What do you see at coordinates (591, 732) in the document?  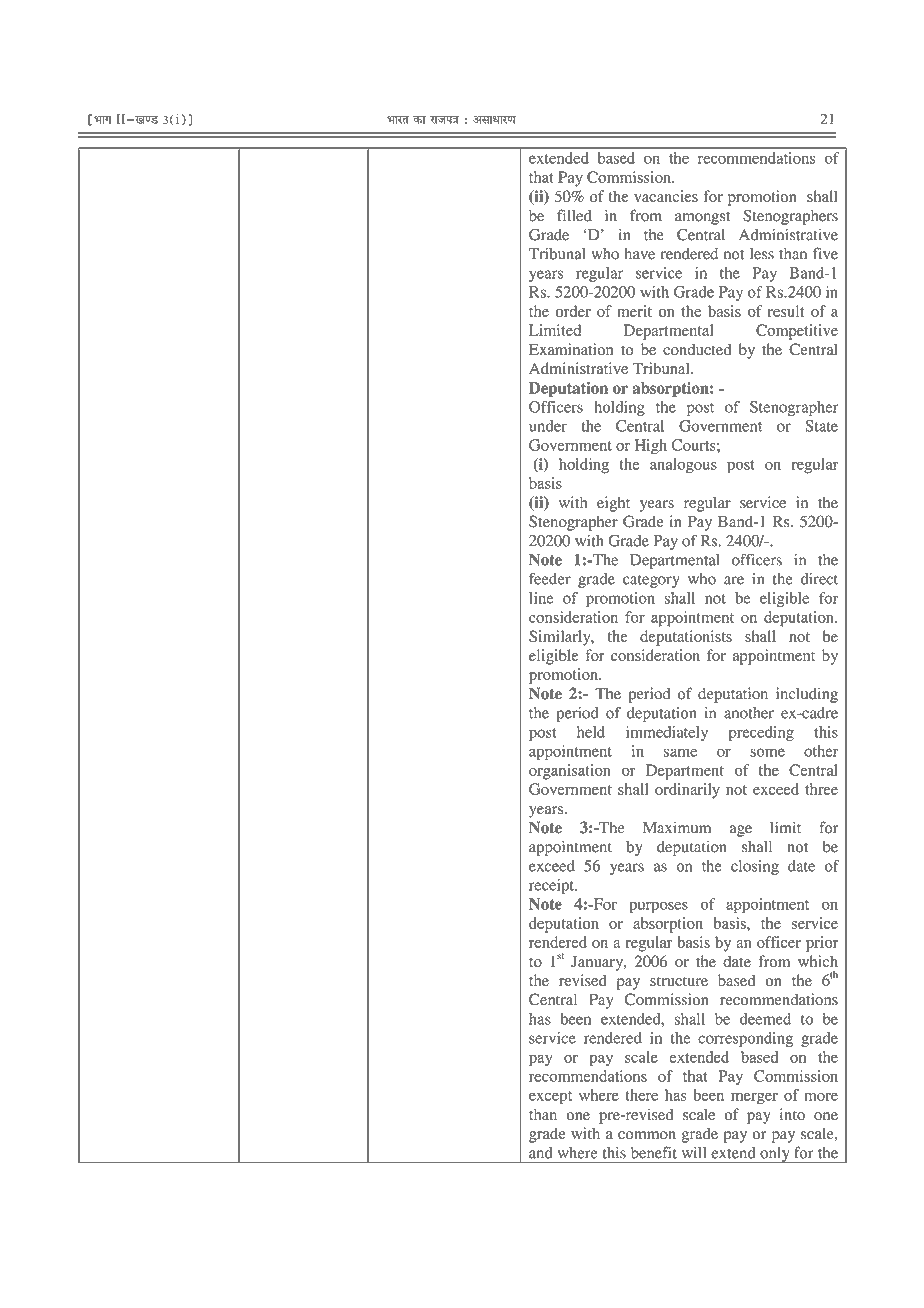 I see `held` at bounding box center [591, 732].
